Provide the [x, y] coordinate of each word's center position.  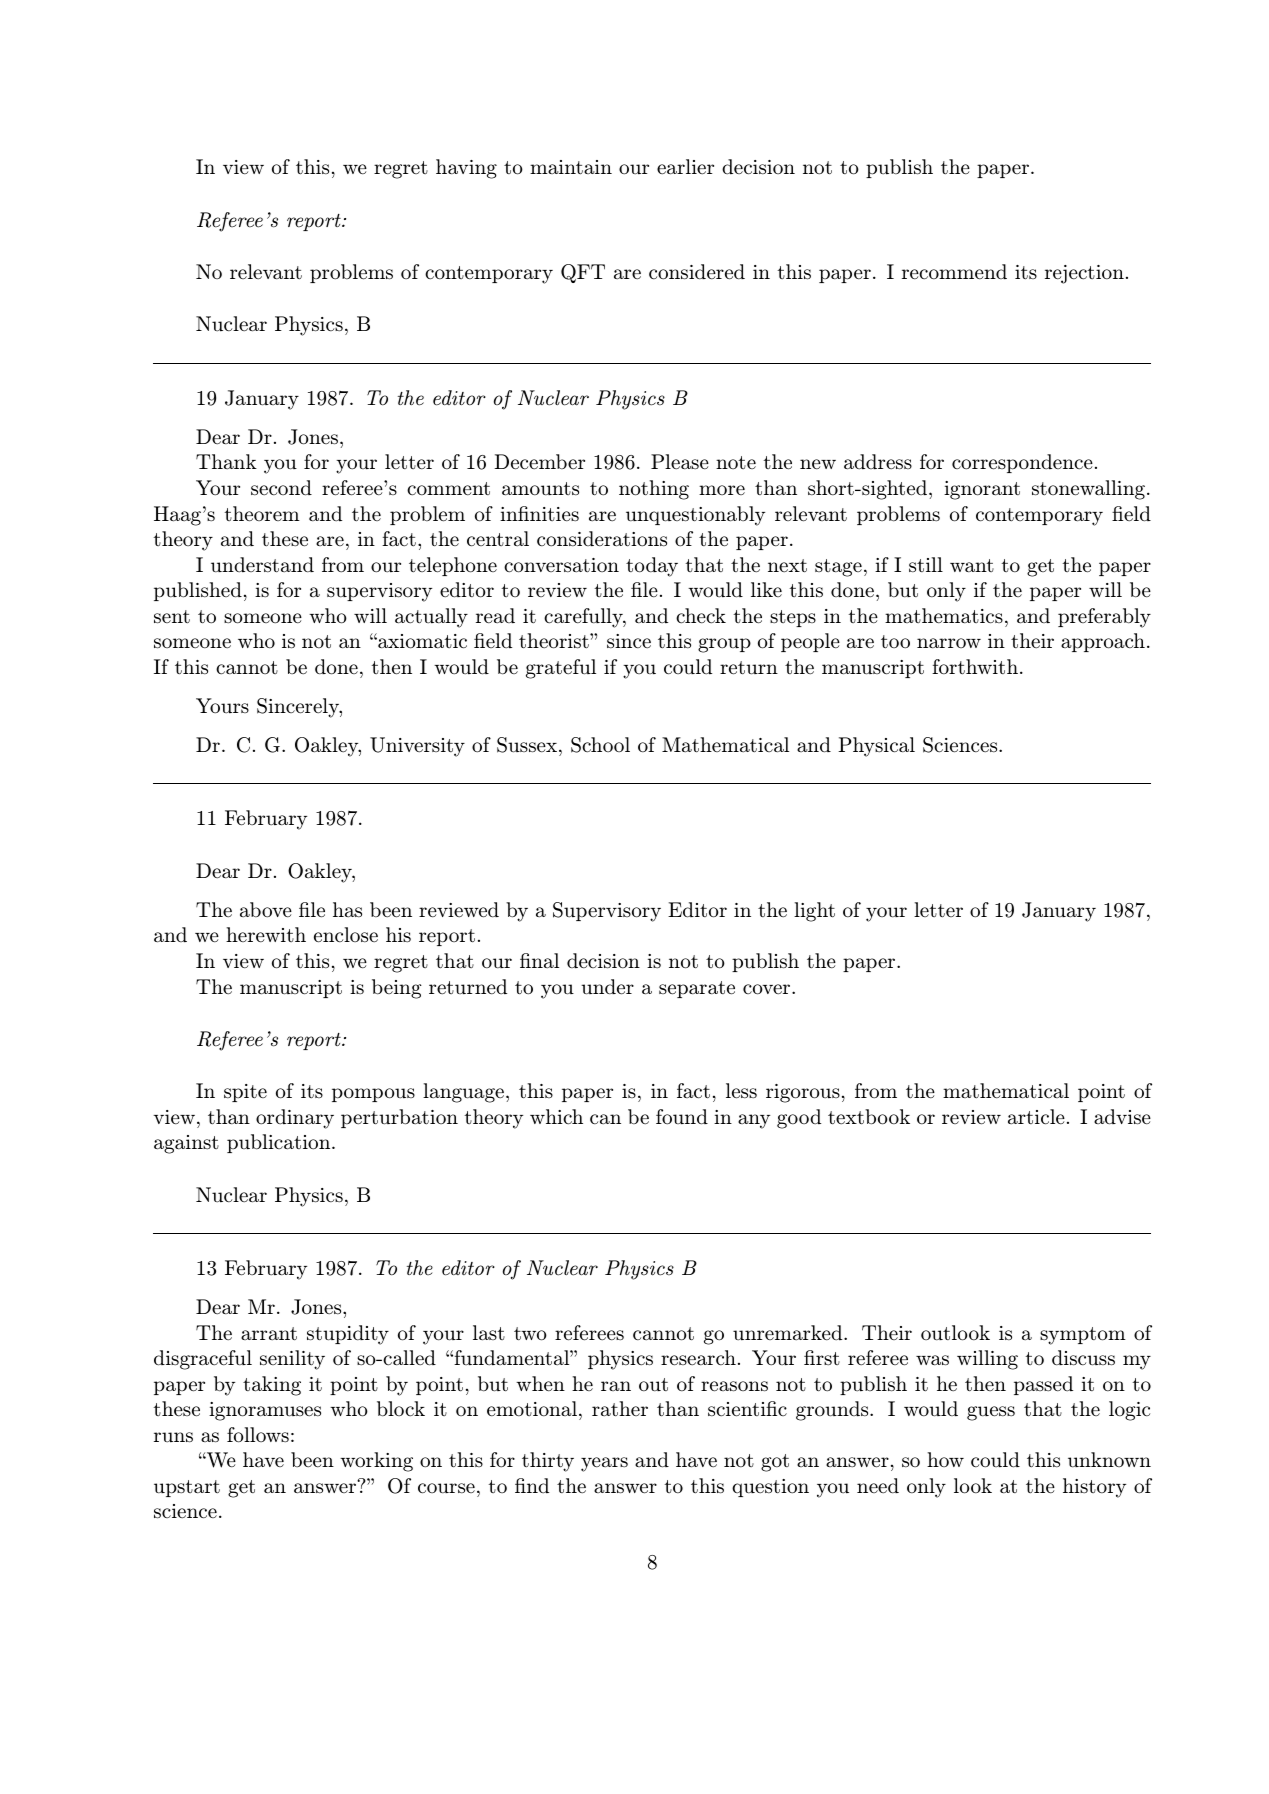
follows [258, 1435]
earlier [685, 167]
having [466, 169]
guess [991, 1413]
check [701, 616]
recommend [954, 272]
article [1036, 1117]
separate [697, 989]
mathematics [944, 616]
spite [245, 1093]
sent [172, 617]
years [604, 1464]
